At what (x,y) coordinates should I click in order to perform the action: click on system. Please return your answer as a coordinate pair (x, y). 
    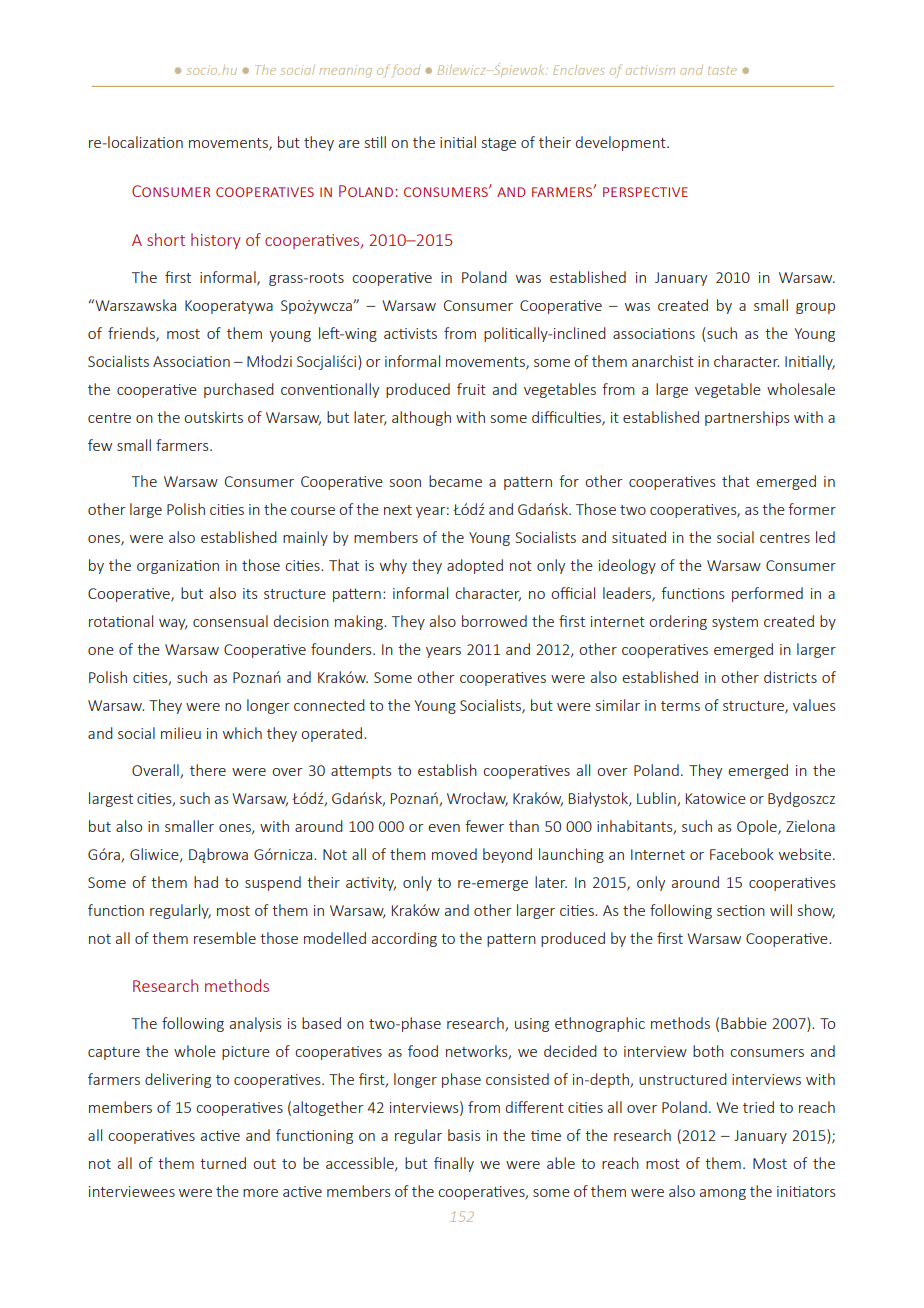
    Looking at the image, I should click on (735, 623).
